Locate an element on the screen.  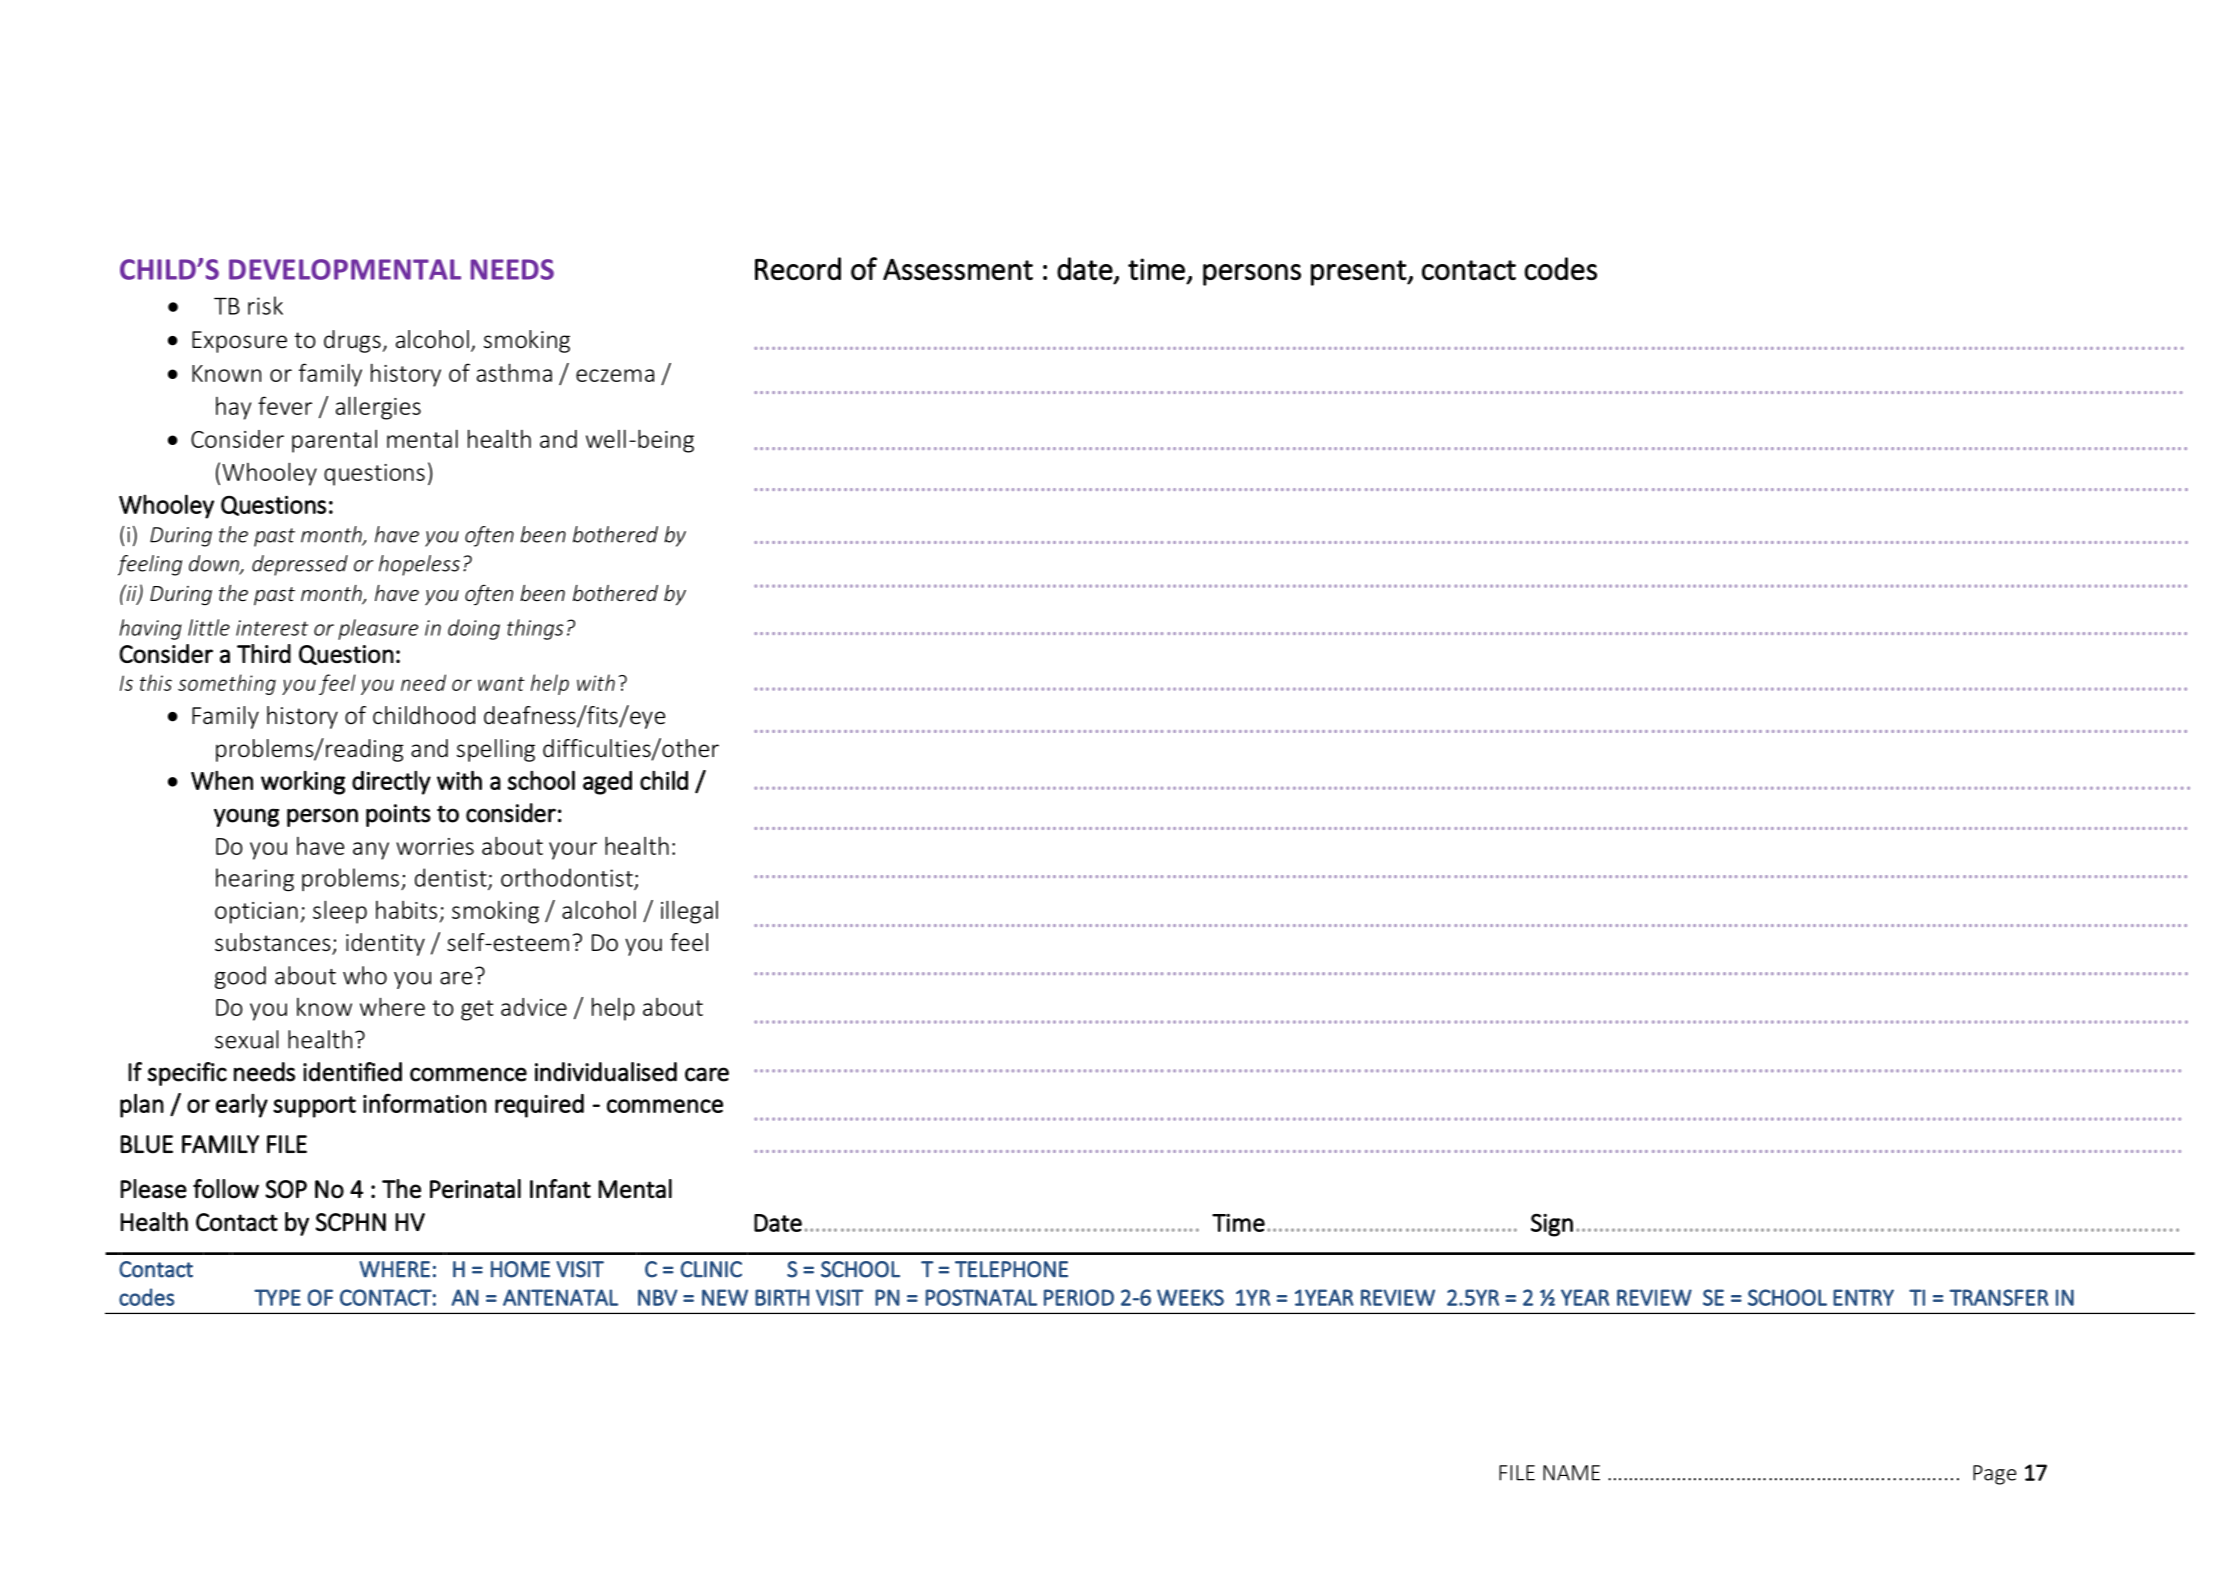
Third is located at coordinates (264, 653).
